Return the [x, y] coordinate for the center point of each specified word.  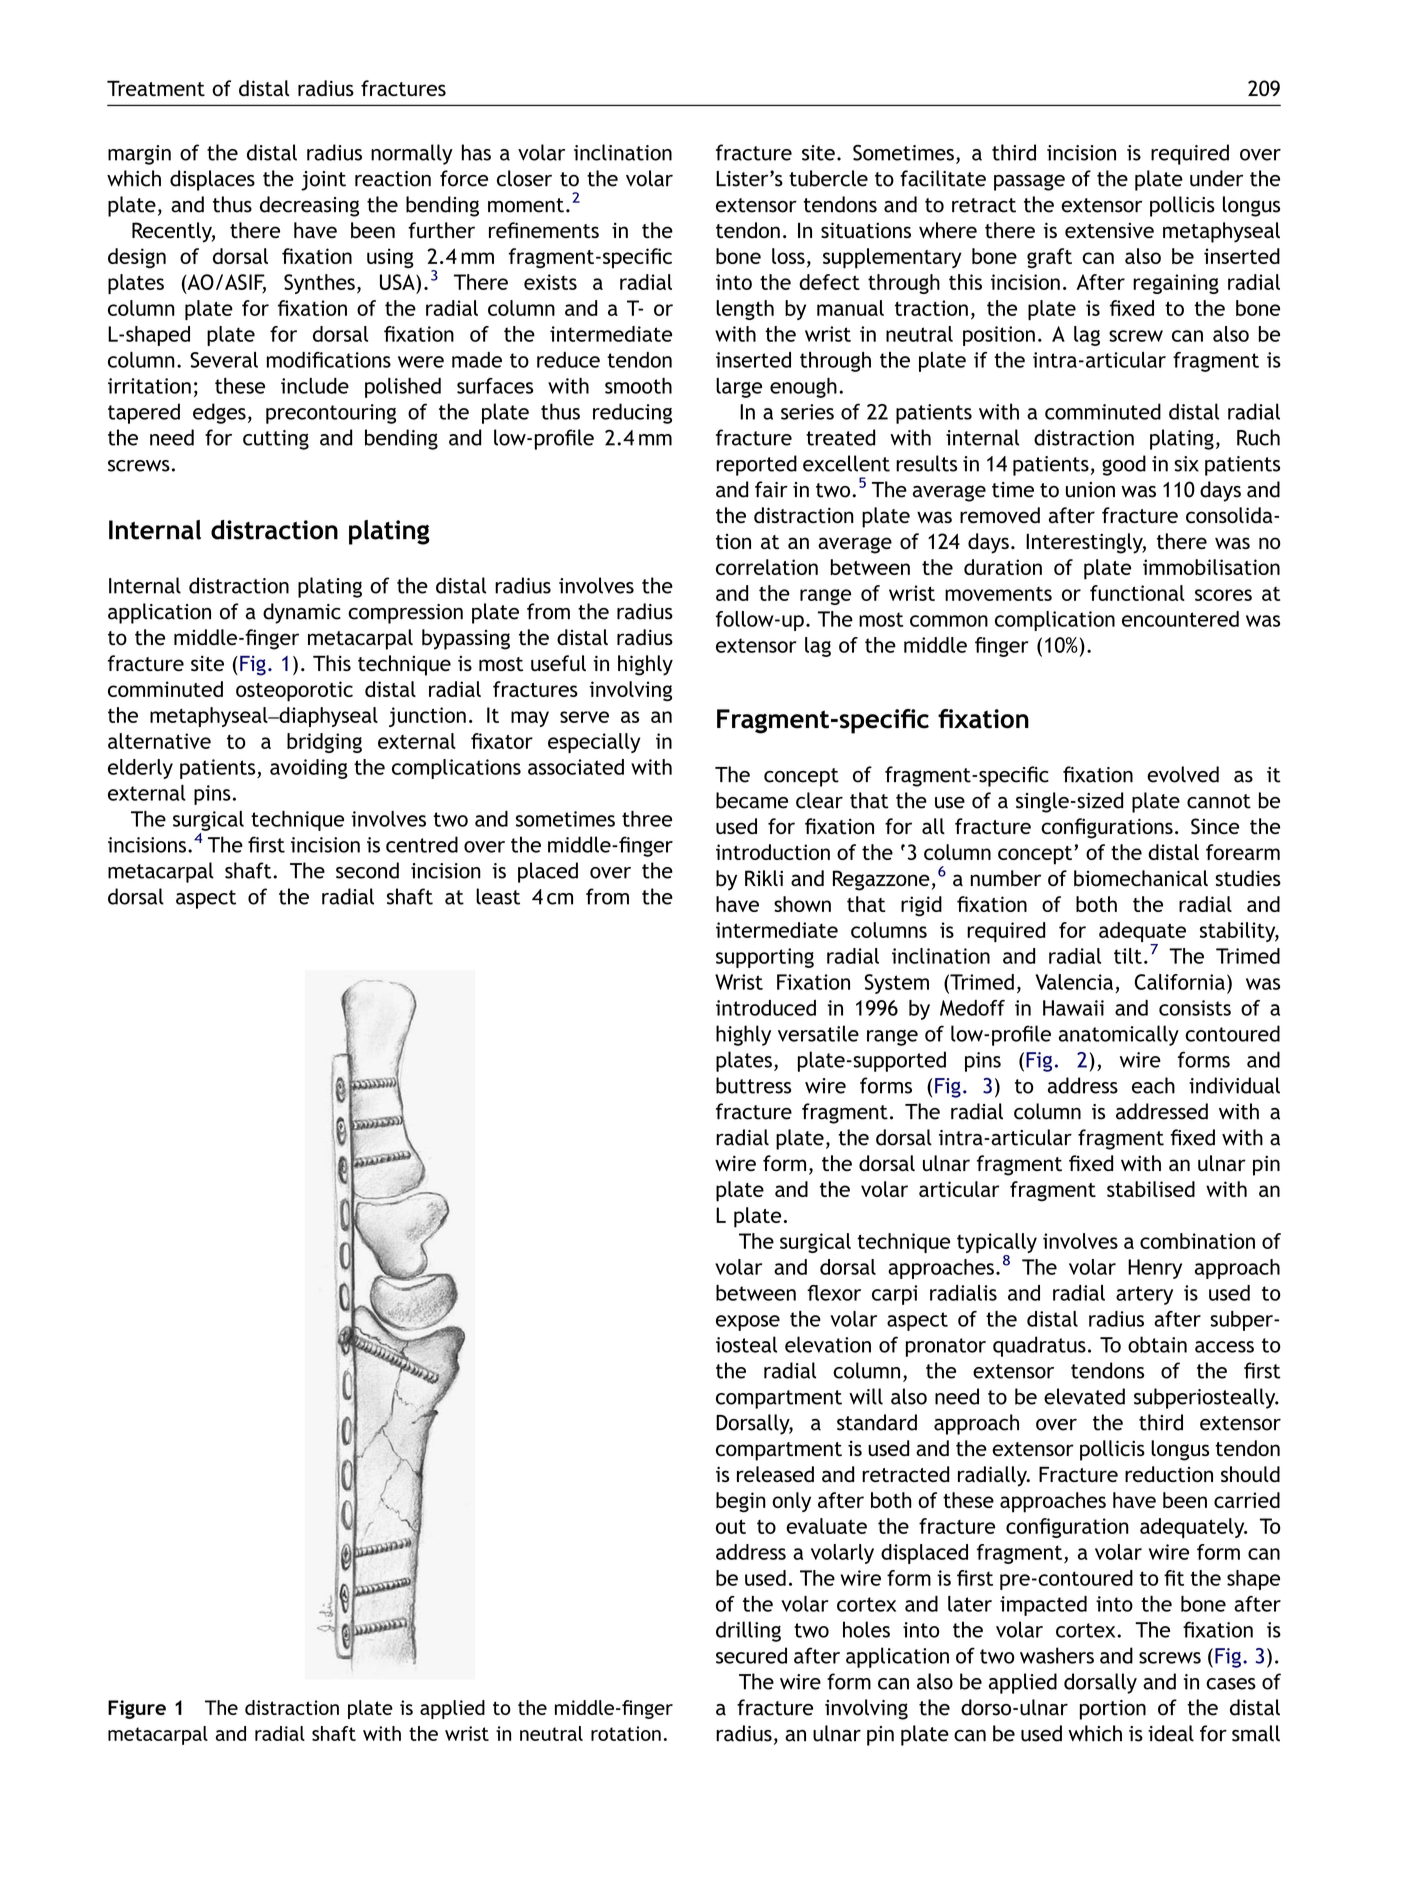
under [1216, 178]
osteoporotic [294, 691]
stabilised [1151, 1189]
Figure [137, 1709]
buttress [753, 1085]
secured [751, 1655]
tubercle [828, 178]
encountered [1180, 619]
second [367, 870]
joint [323, 181]
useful [558, 663]
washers [1057, 1655]
